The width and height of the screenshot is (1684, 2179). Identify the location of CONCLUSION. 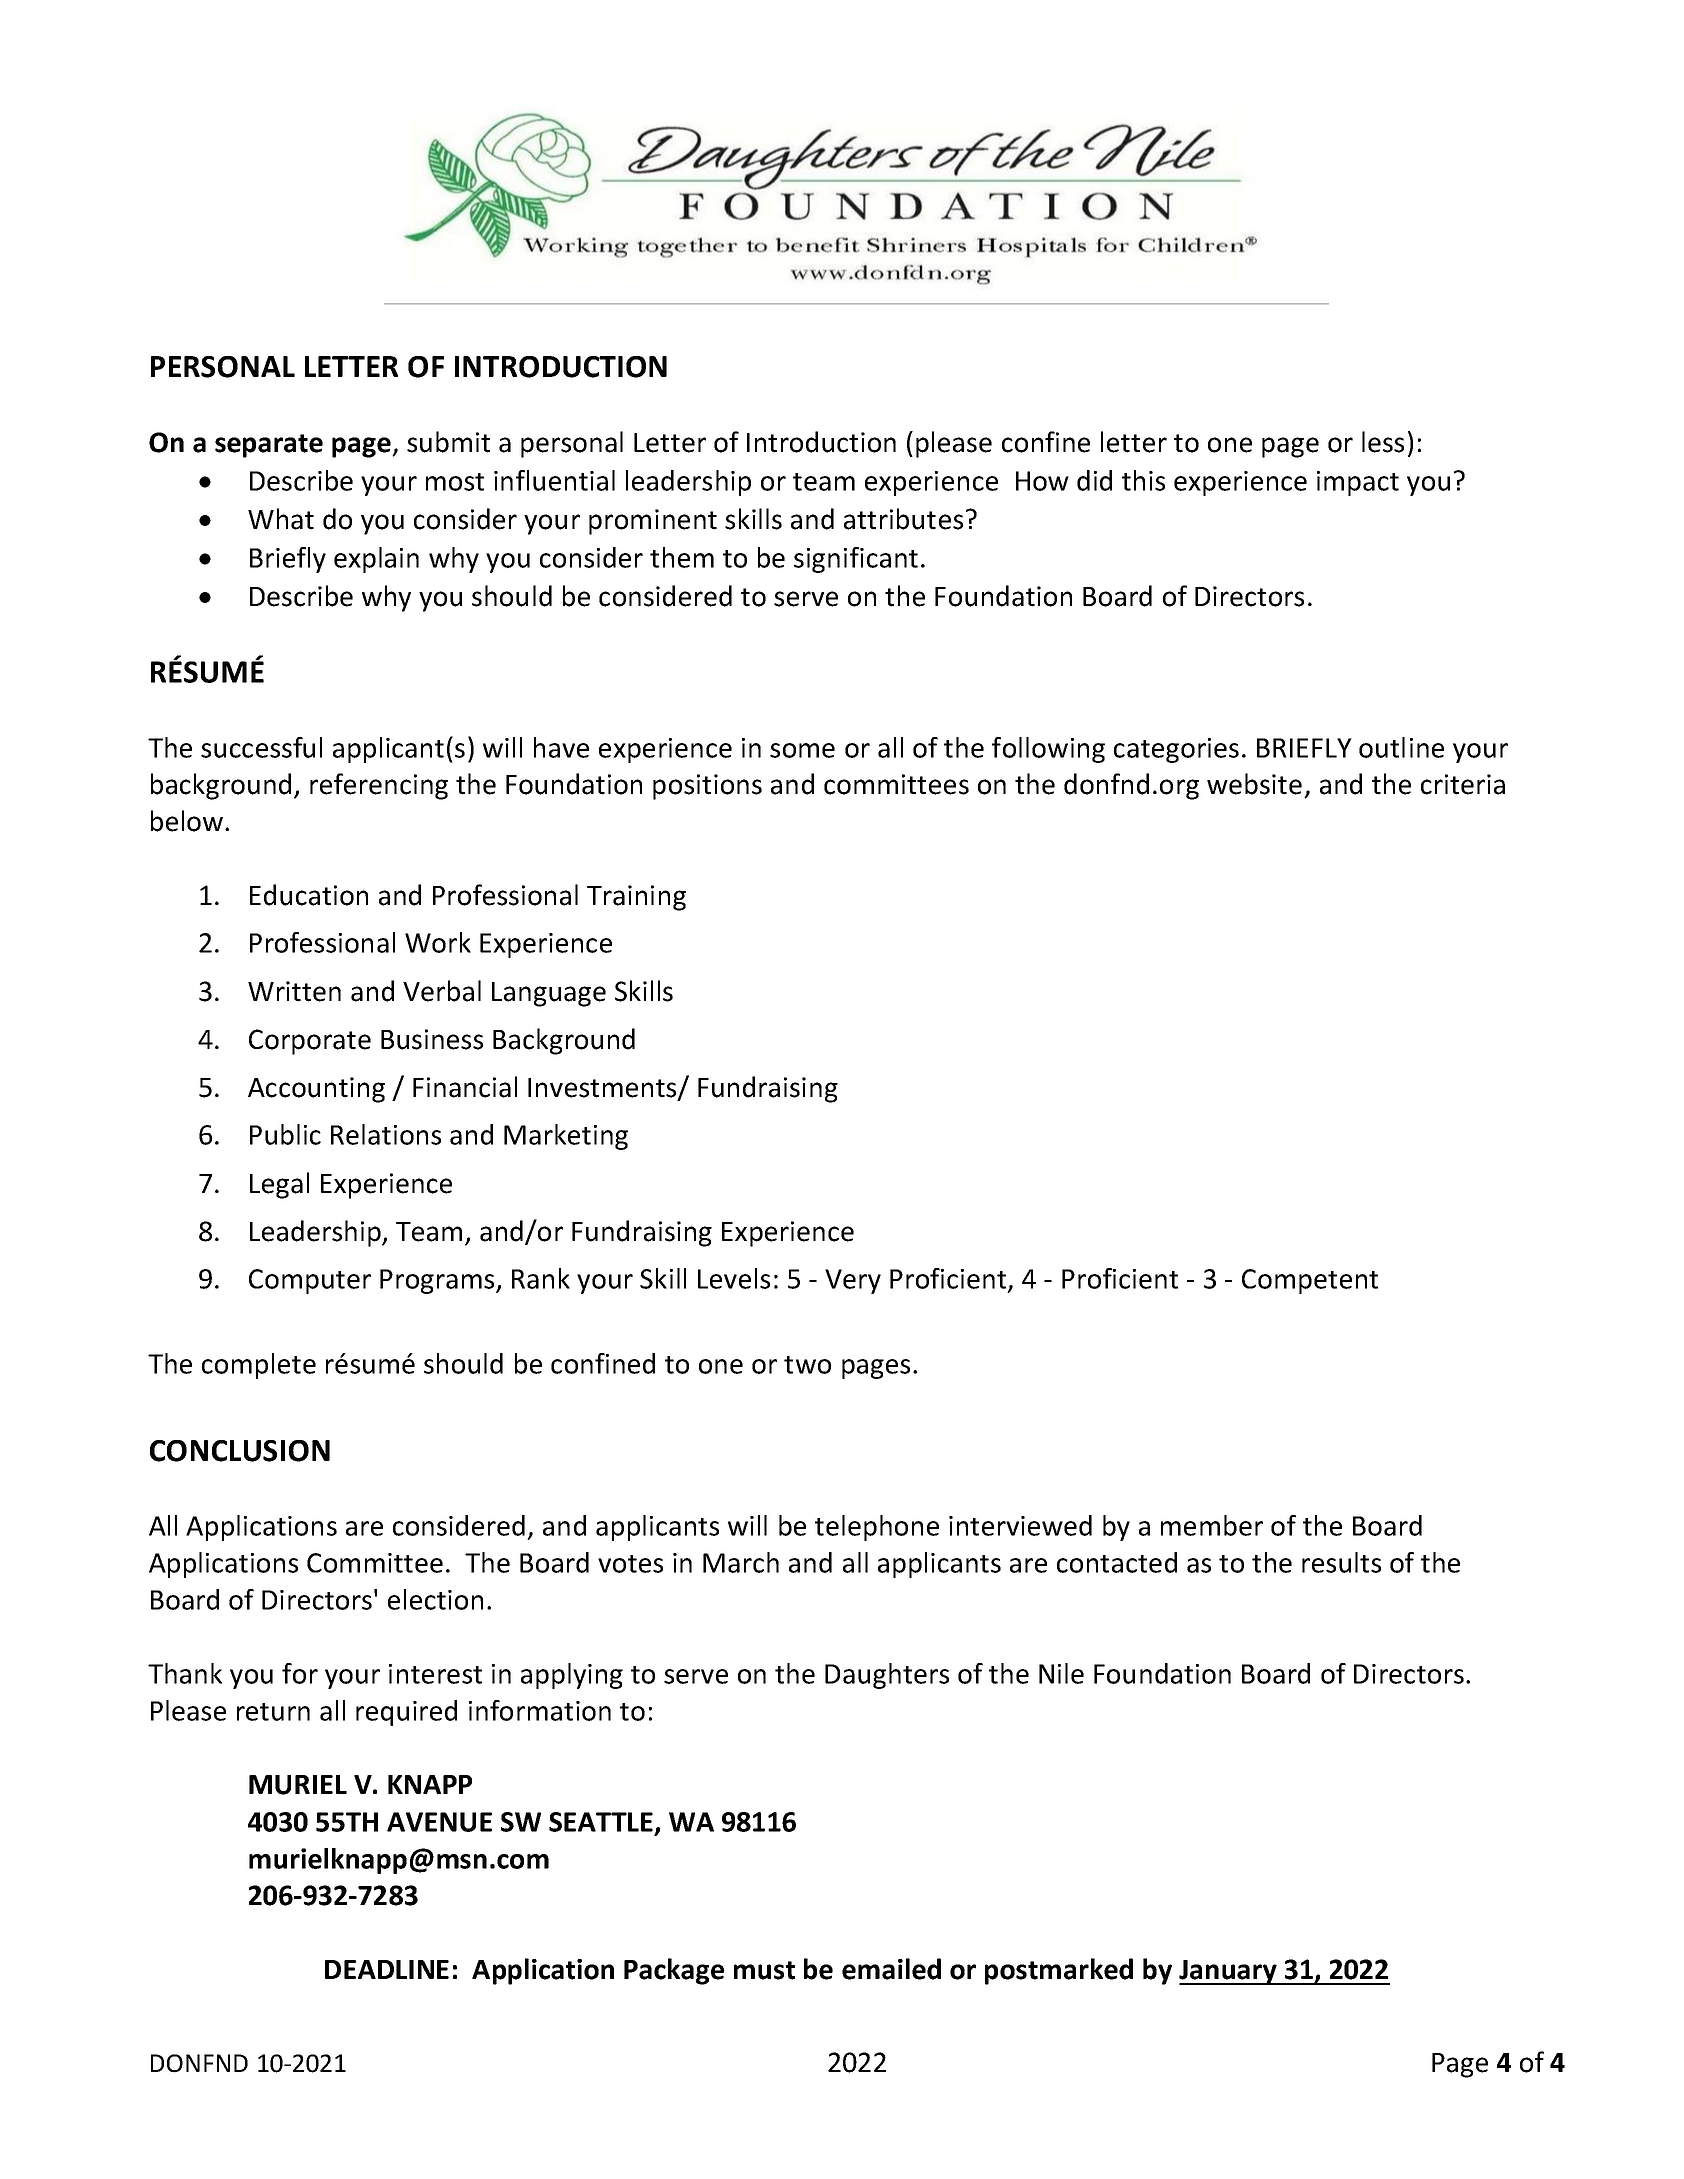
(240, 1451).
